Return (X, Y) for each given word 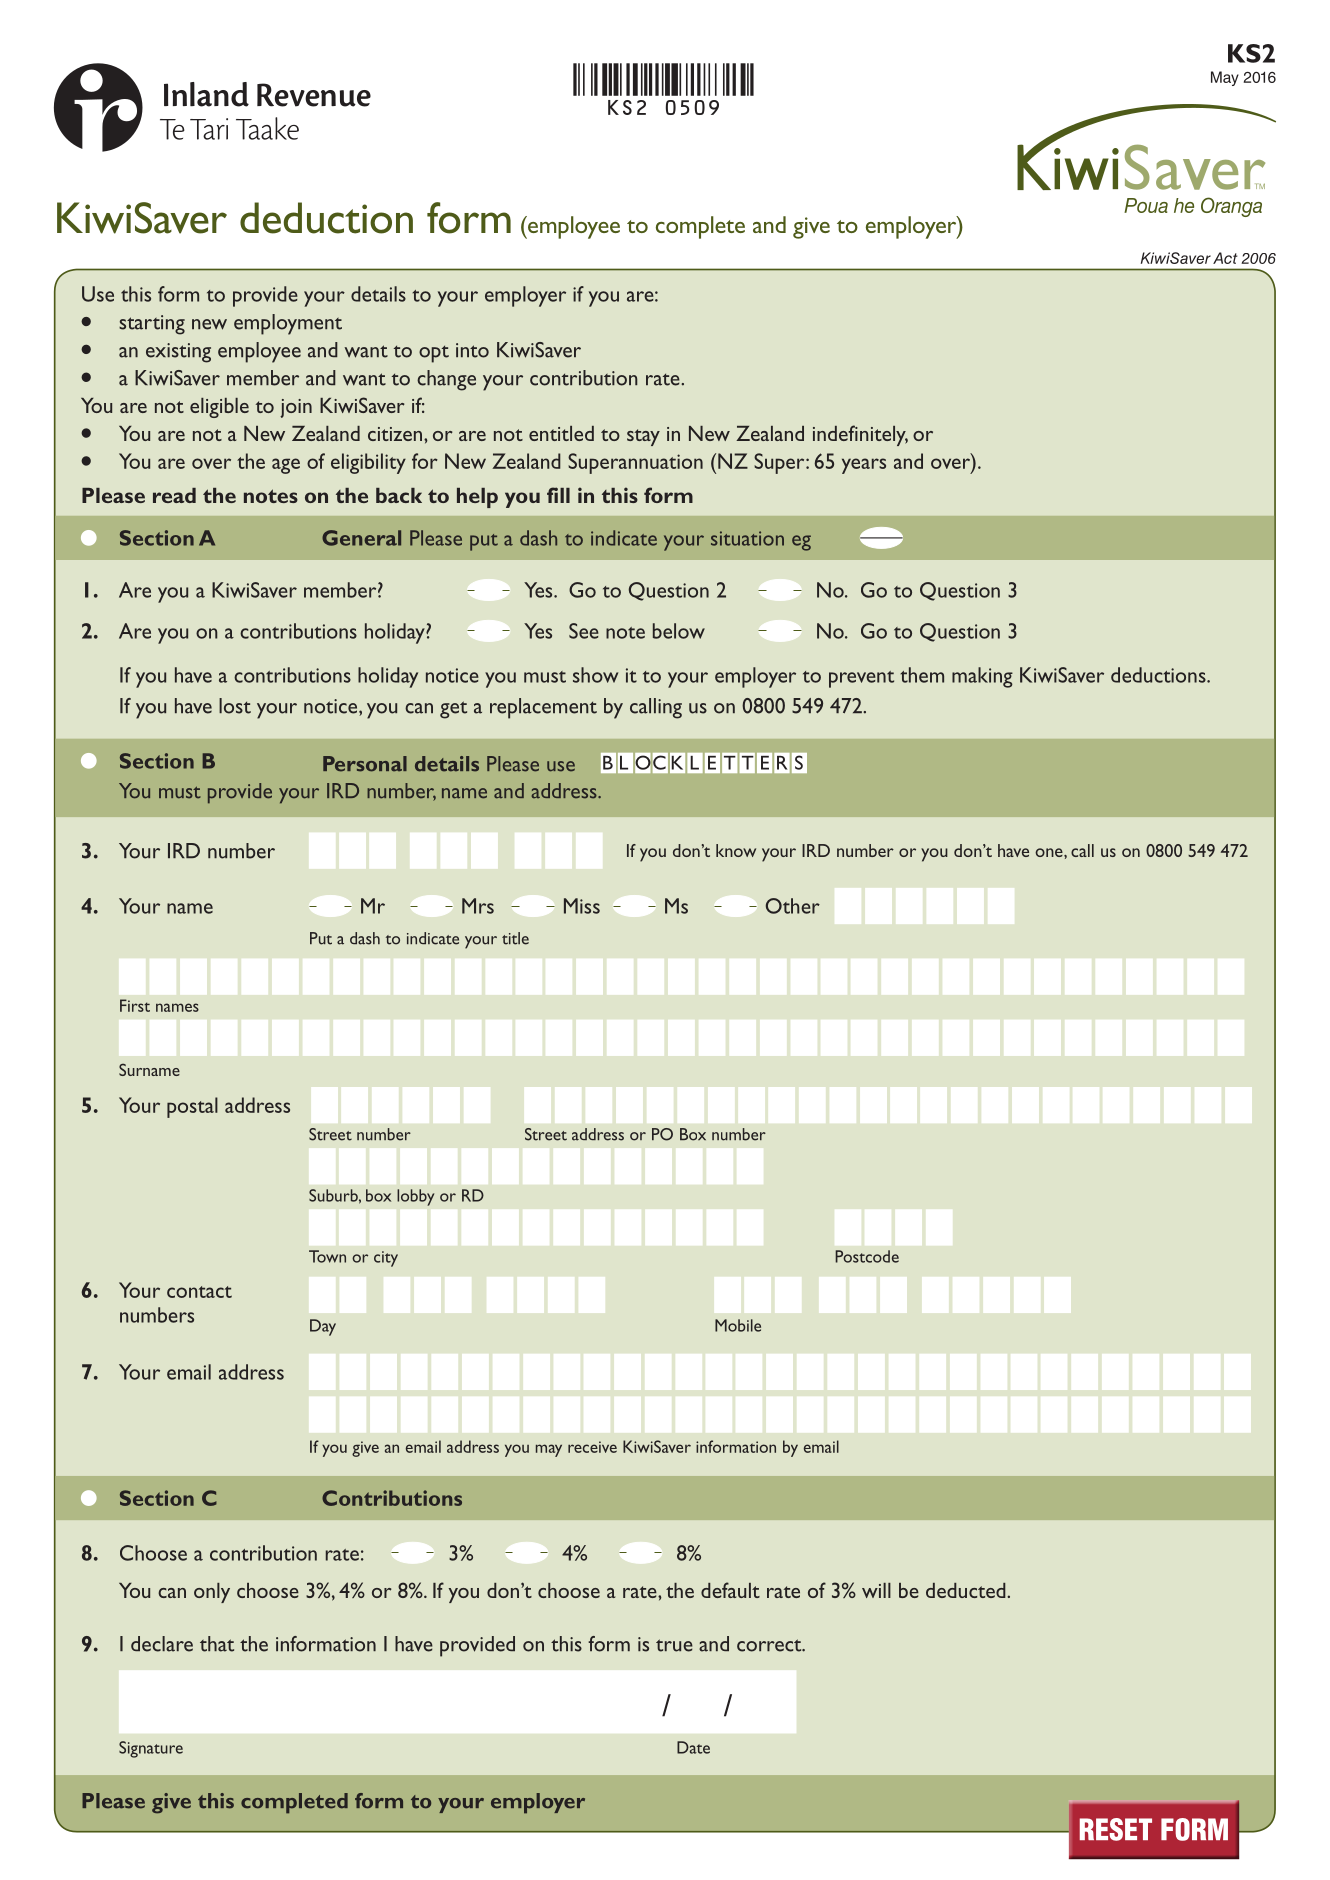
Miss (582, 906)
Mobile (738, 1325)
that (217, 1644)
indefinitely (860, 435)
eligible (219, 408)
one (1050, 852)
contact (199, 1292)
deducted (967, 1590)
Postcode (867, 1256)
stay (643, 437)
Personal (365, 764)
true (674, 1645)
